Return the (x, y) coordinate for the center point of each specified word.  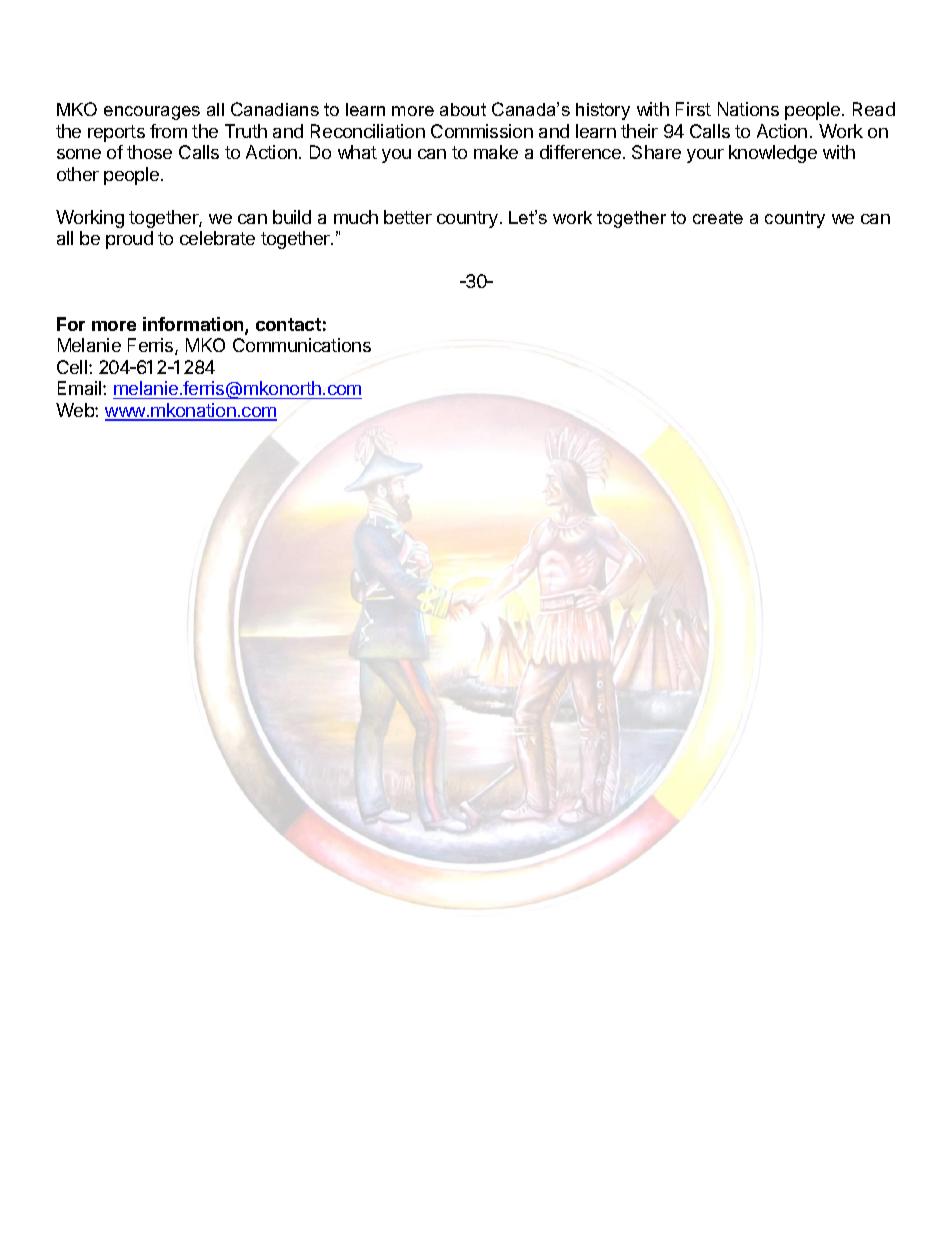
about (463, 109)
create (718, 217)
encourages (152, 113)
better (408, 217)
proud (129, 240)
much (356, 217)
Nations (748, 109)
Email (81, 388)
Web (76, 410)
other (78, 174)
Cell (72, 367)
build (292, 217)
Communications (302, 345)
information (194, 325)
